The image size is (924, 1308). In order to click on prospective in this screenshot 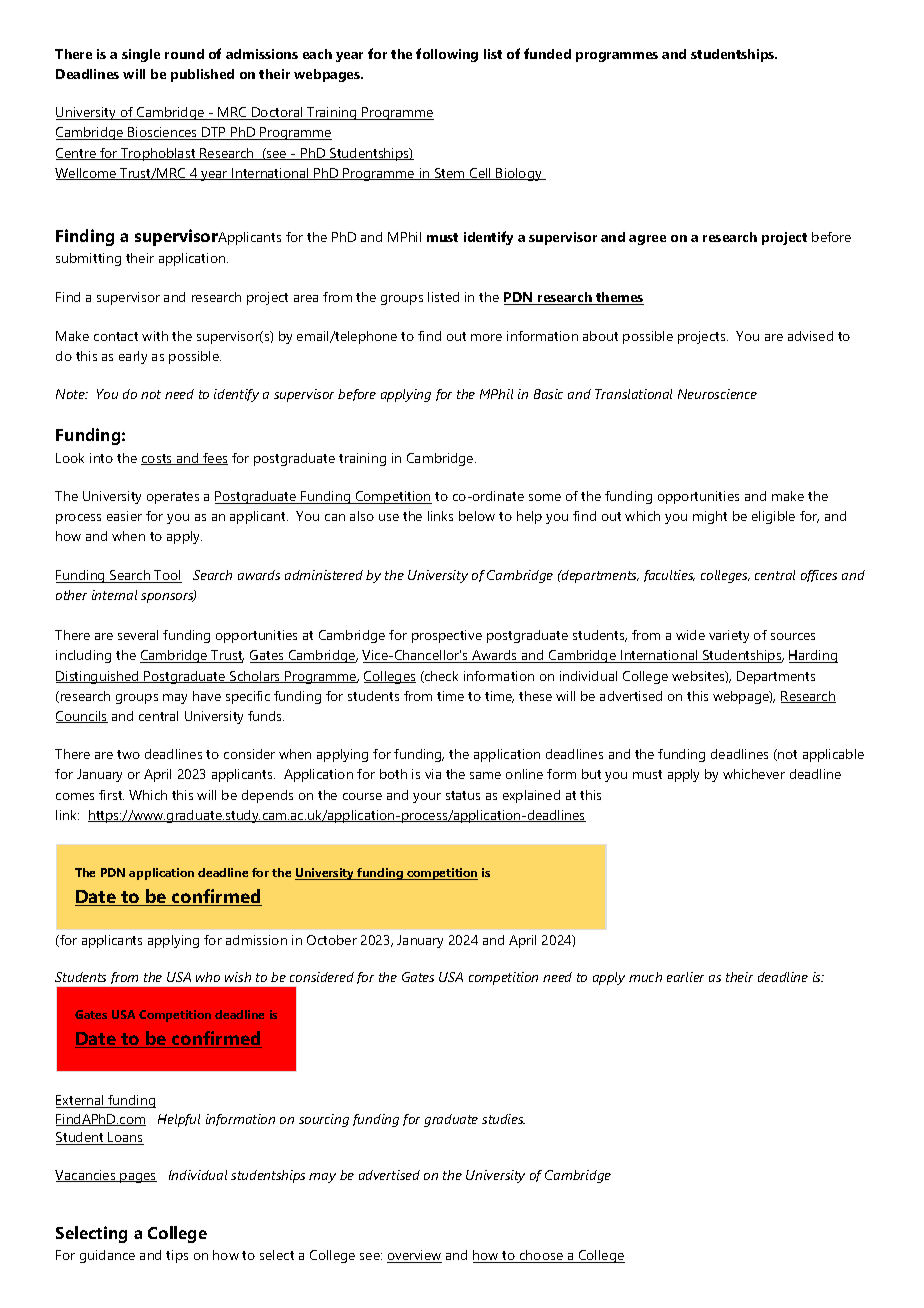, I will do `click(447, 636)`.
